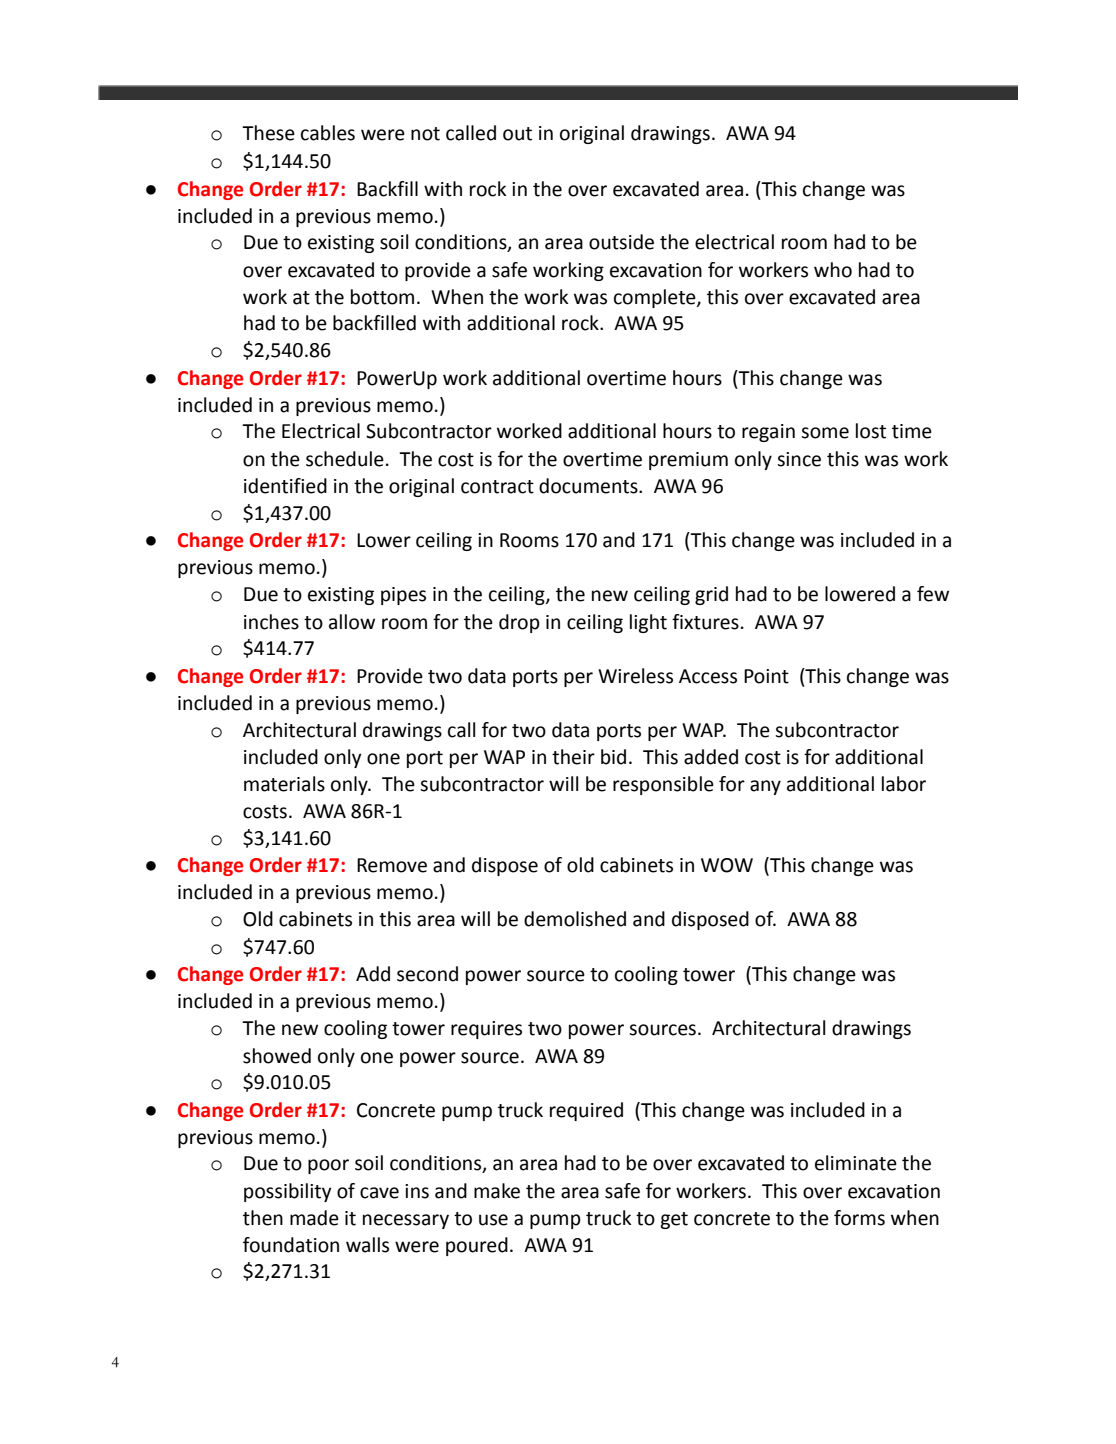  I want to click on Point, so click(766, 676).
